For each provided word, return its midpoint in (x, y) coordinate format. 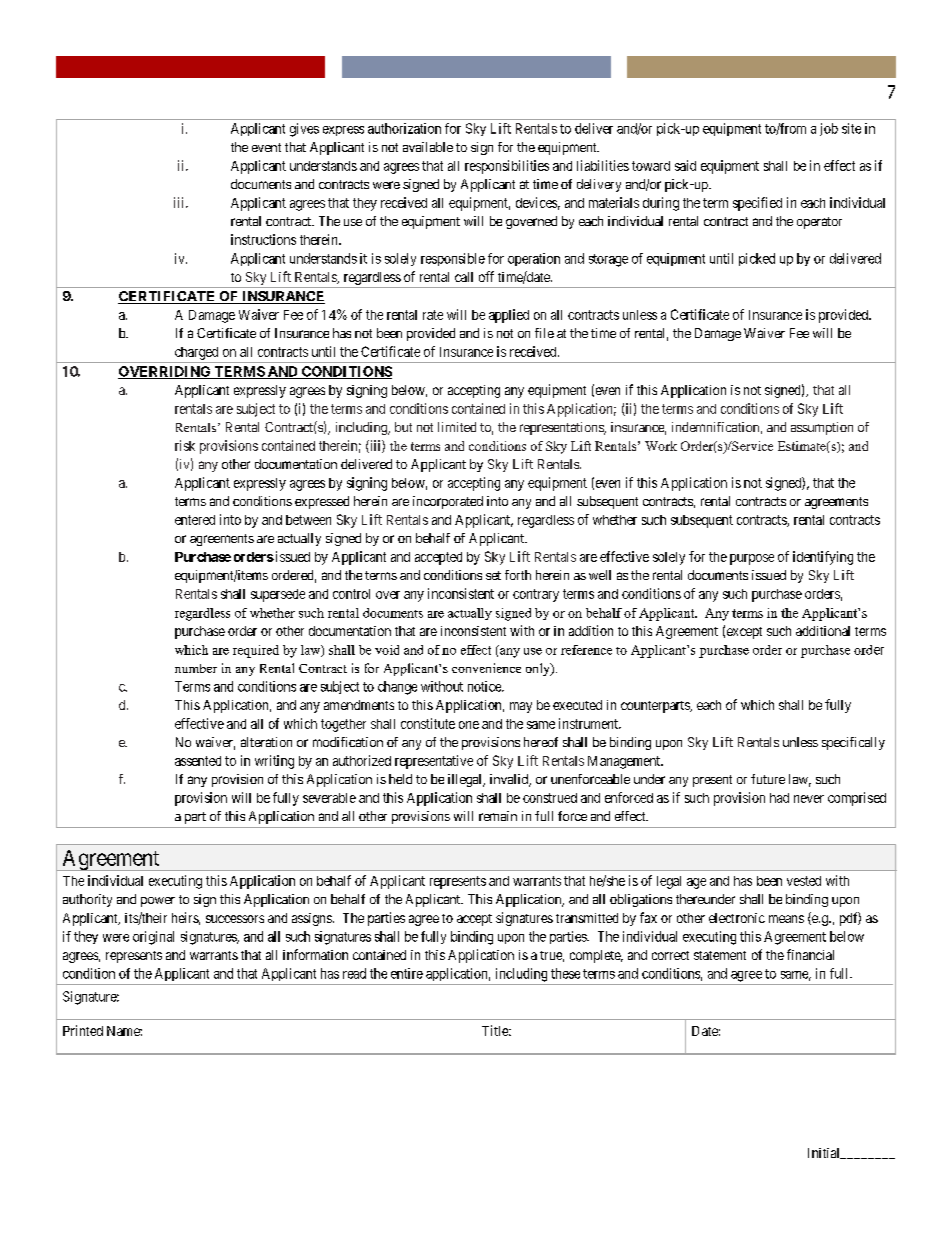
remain (498, 816)
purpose (752, 559)
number (196, 668)
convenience (486, 668)
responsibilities (507, 167)
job (829, 129)
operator (819, 223)
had (779, 798)
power (158, 902)
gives (304, 130)
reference (586, 650)
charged (196, 353)
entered (195, 520)
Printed (83, 1030)
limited (457, 427)
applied (509, 316)
